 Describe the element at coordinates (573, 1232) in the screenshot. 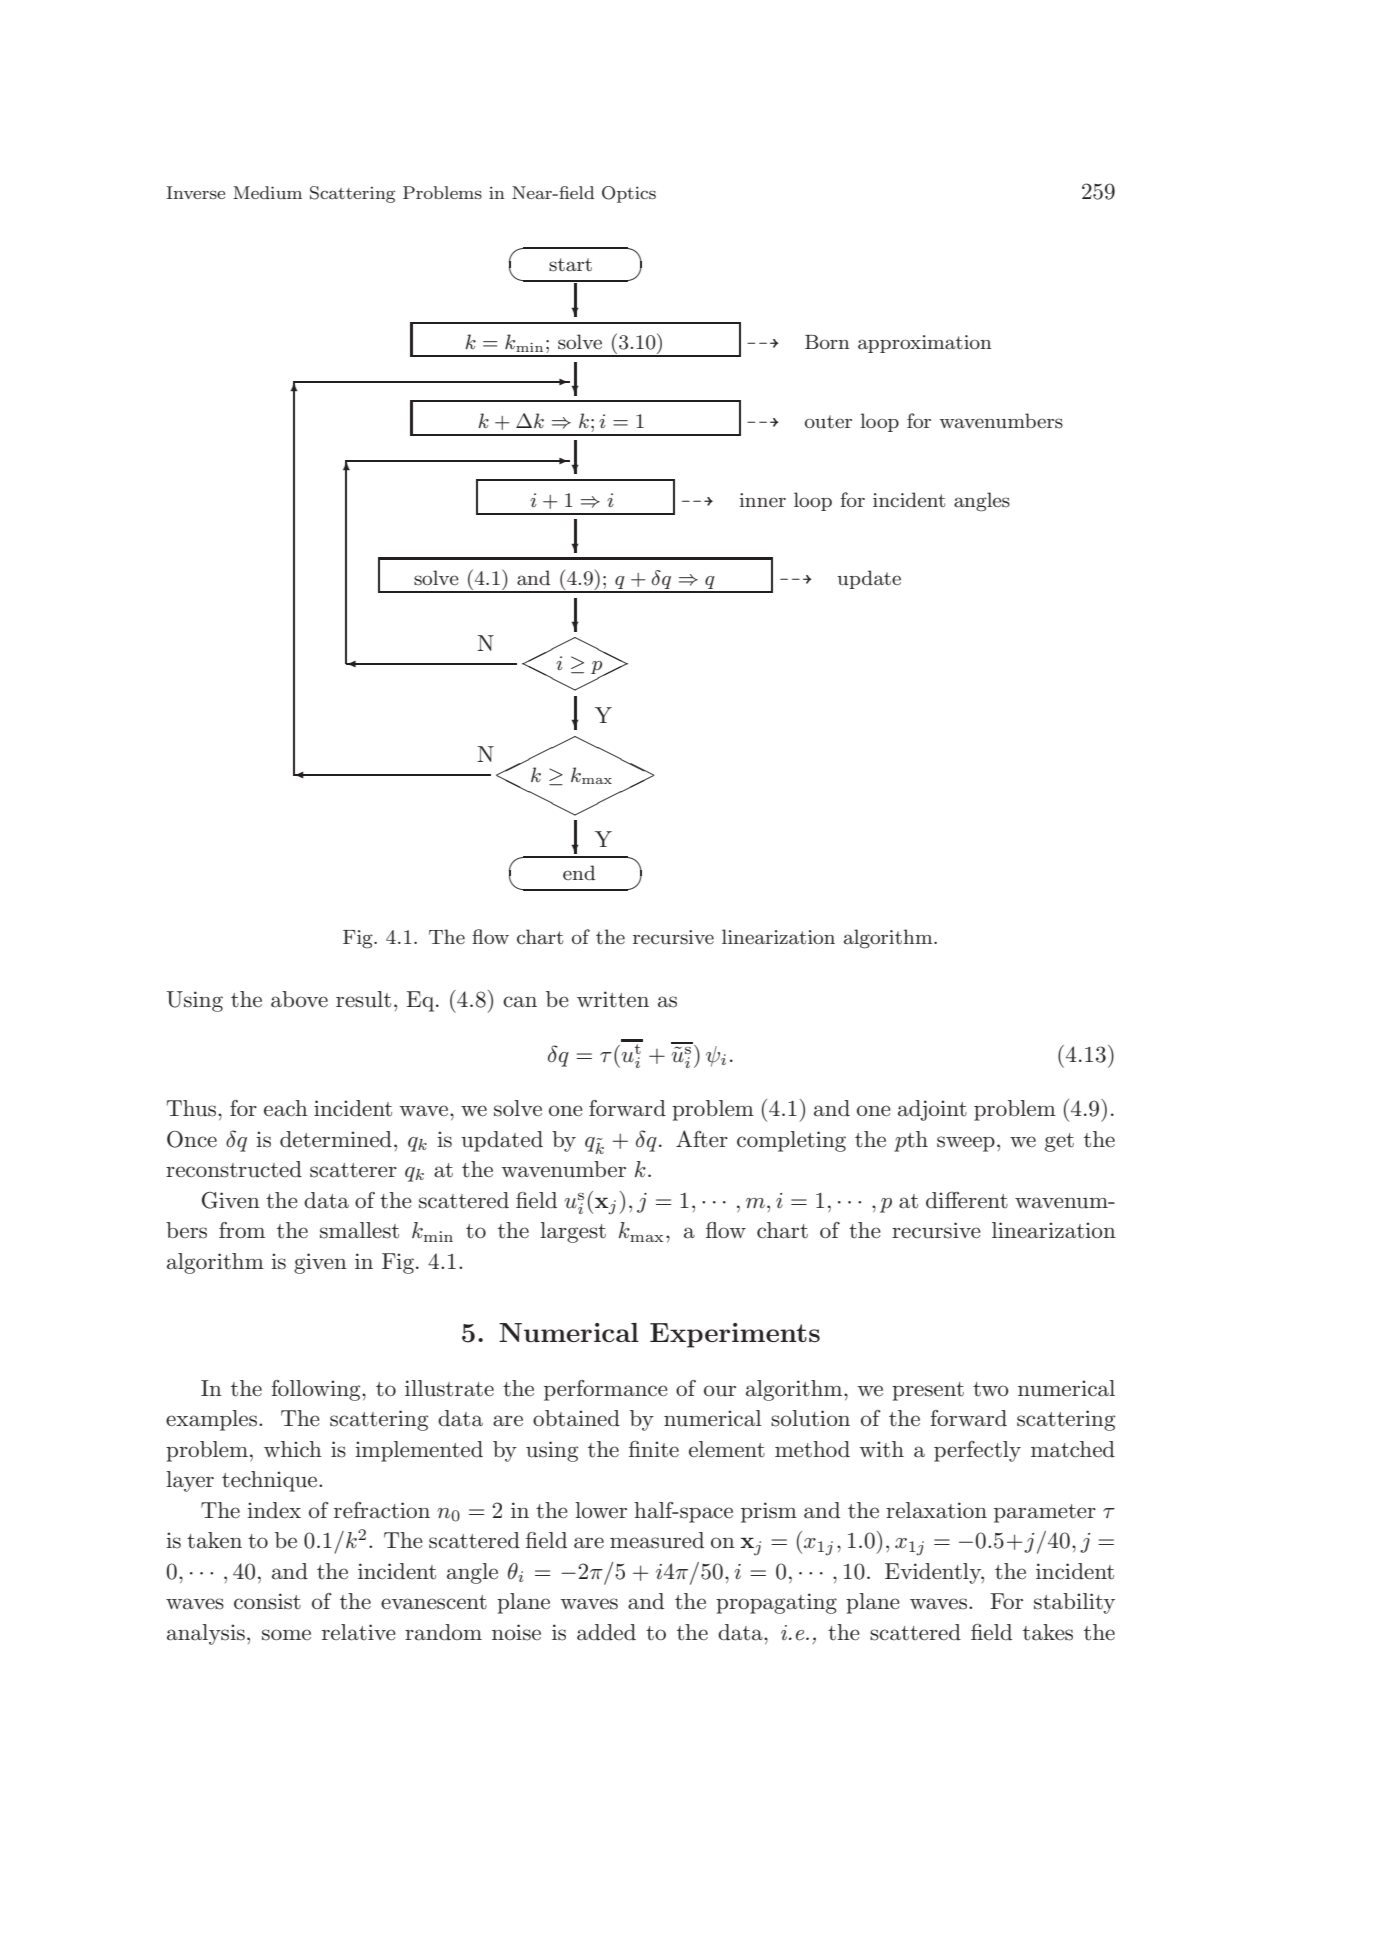

I see `largest` at that location.
